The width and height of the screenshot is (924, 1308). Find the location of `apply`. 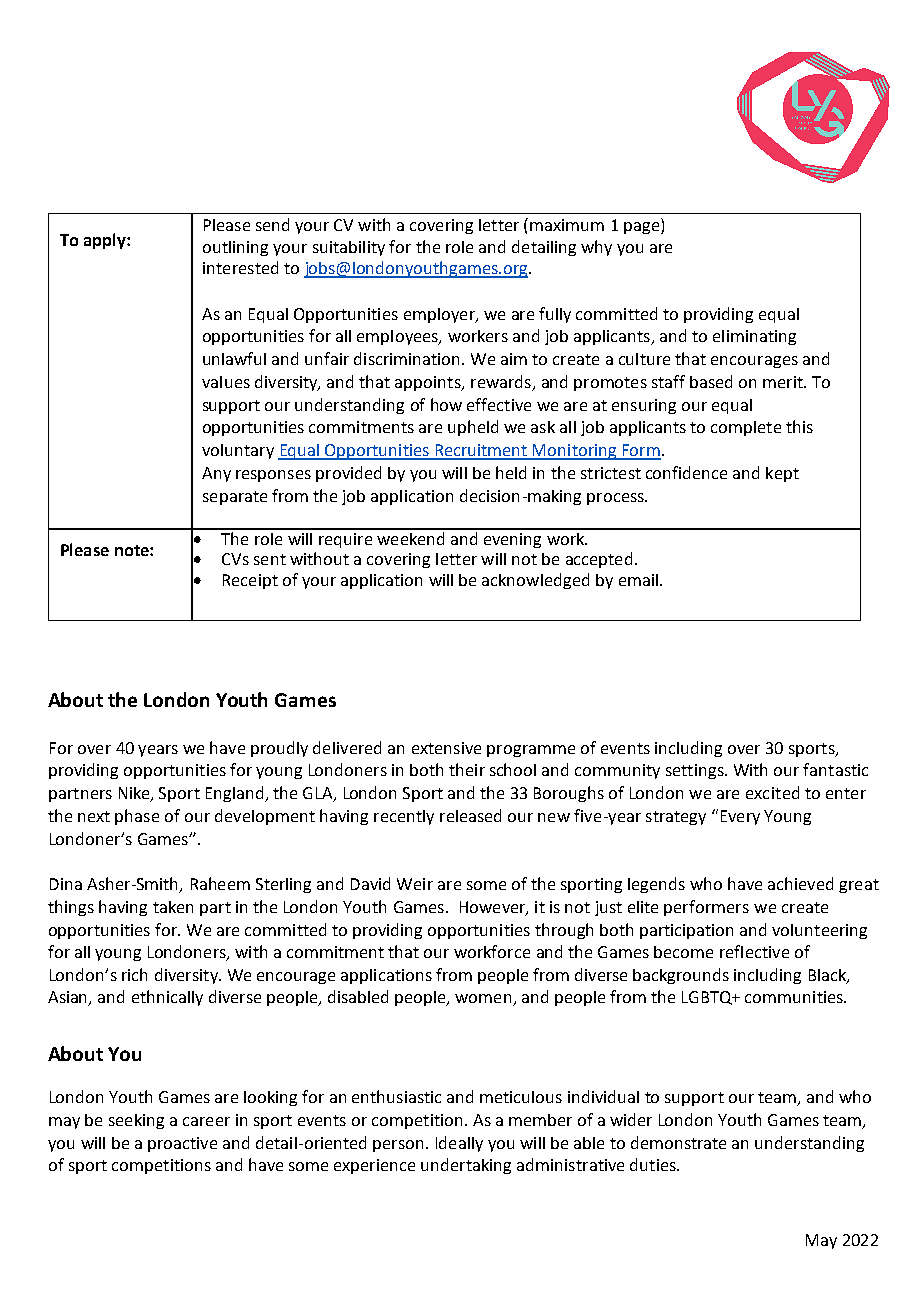

apply is located at coordinates (106, 241).
